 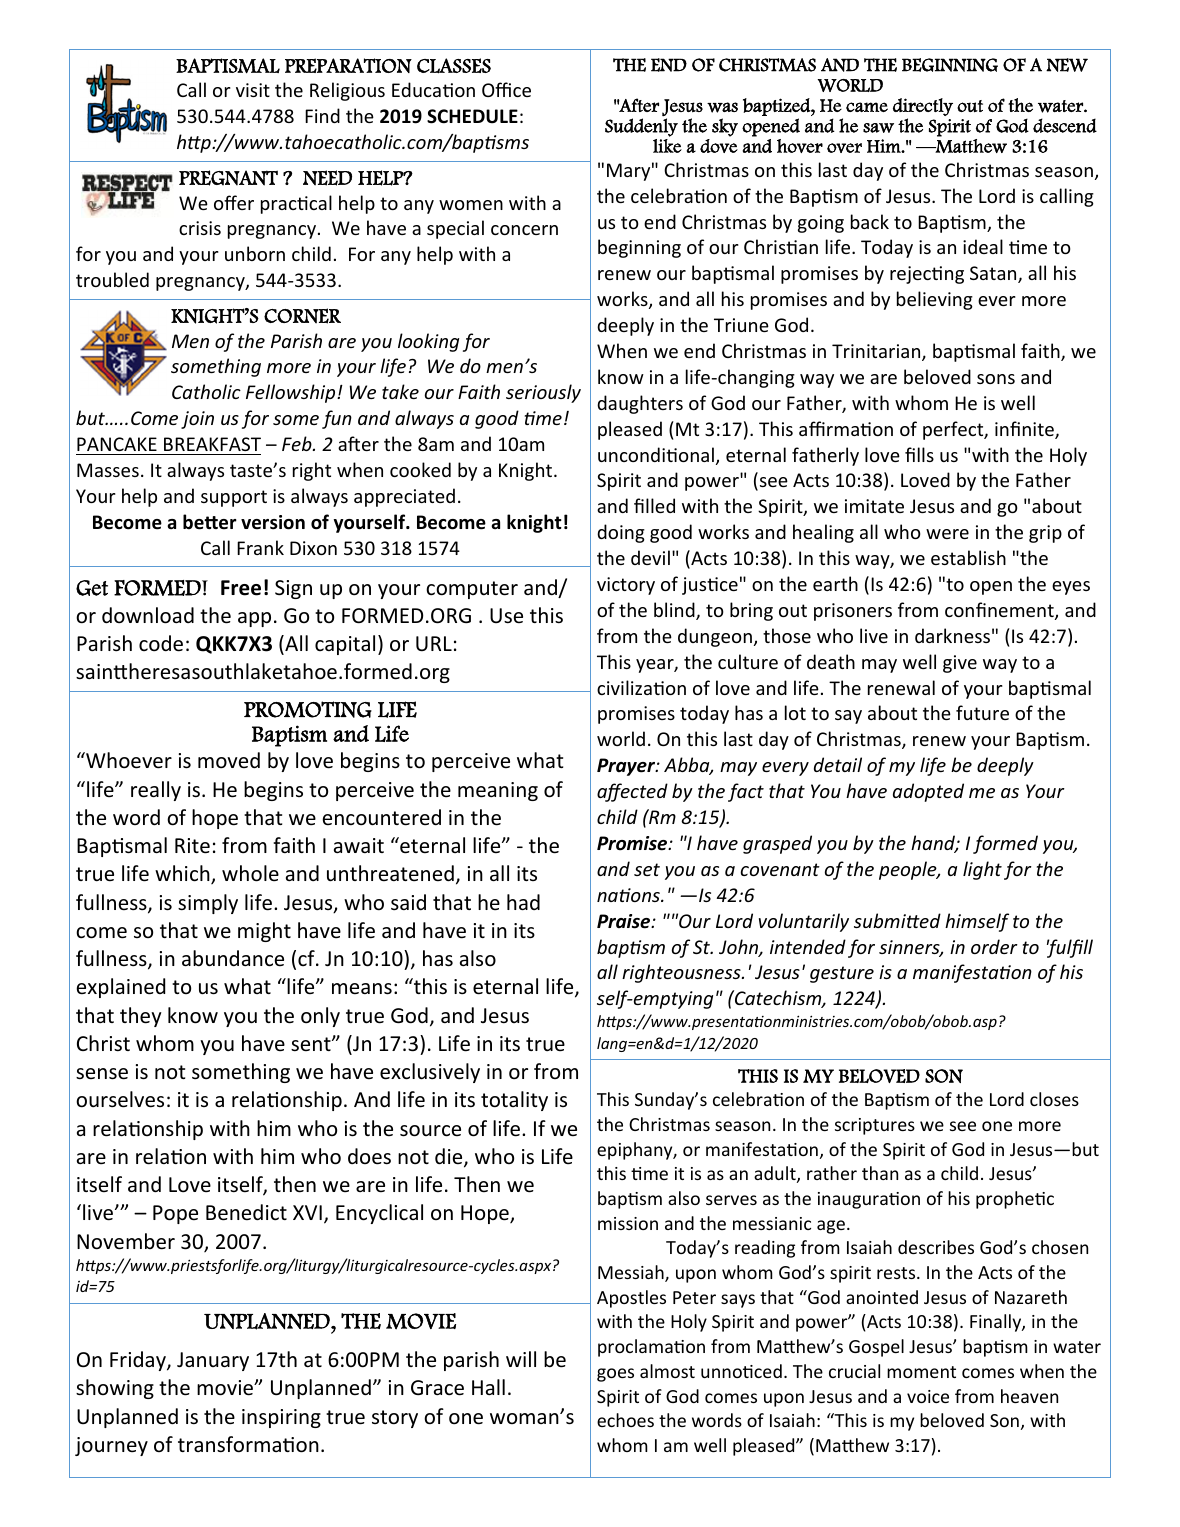 What do you see at coordinates (229, 760) in the page?
I see `moved` at bounding box center [229, 760].
